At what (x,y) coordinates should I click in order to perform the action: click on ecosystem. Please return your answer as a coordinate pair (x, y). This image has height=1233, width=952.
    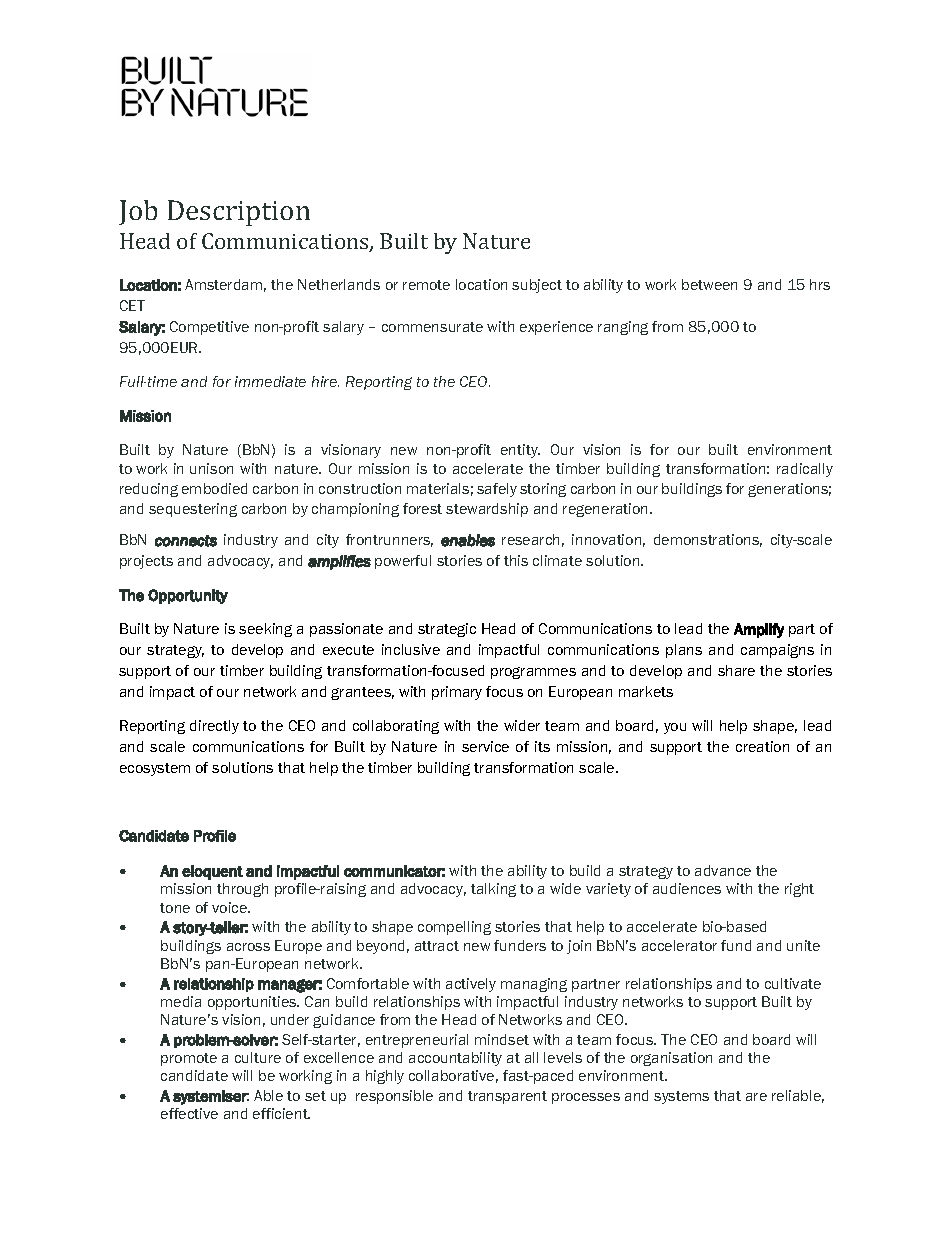
    Looking at the image, I should click on (155, 769).
